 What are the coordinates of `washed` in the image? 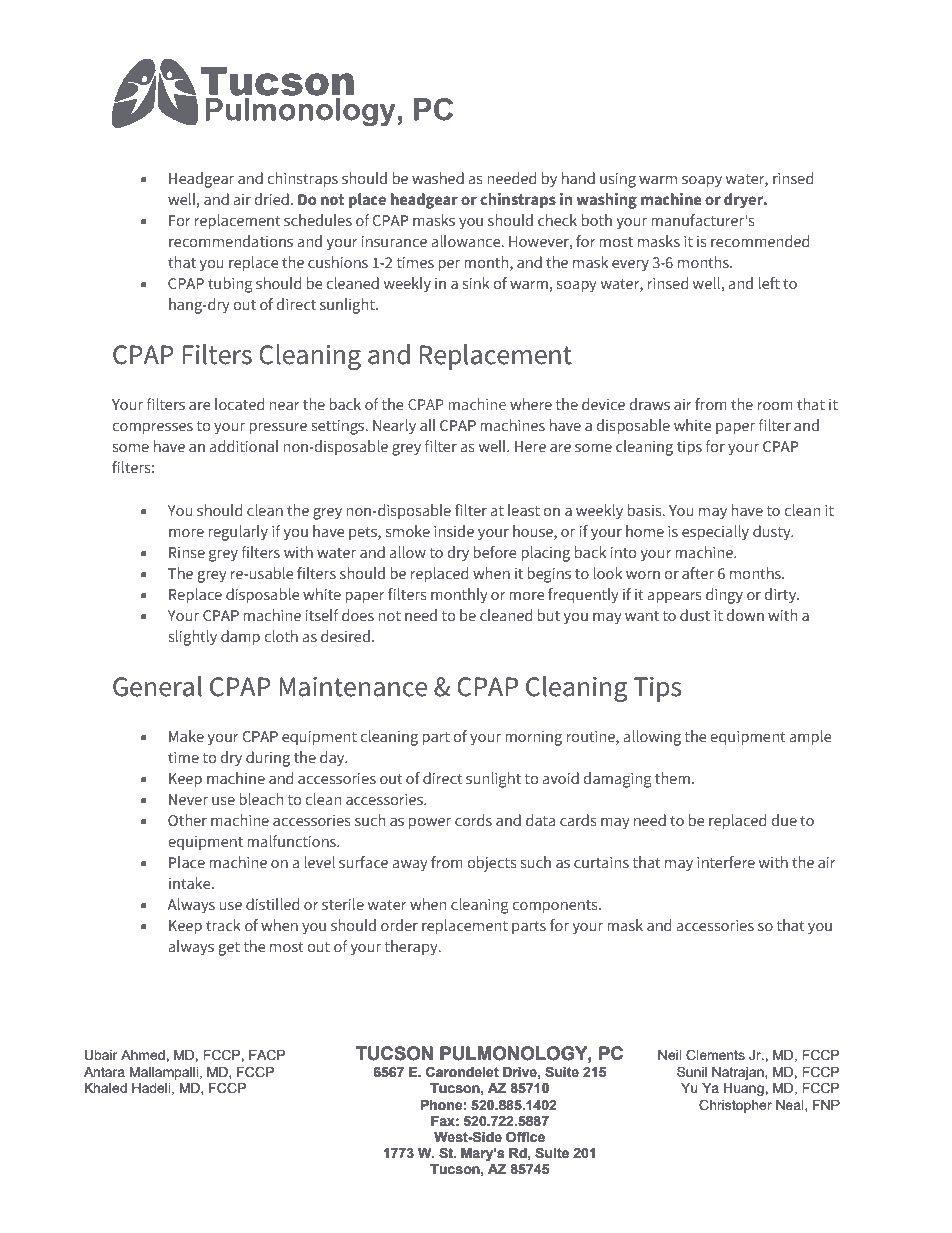 It's located at (438, 178).
